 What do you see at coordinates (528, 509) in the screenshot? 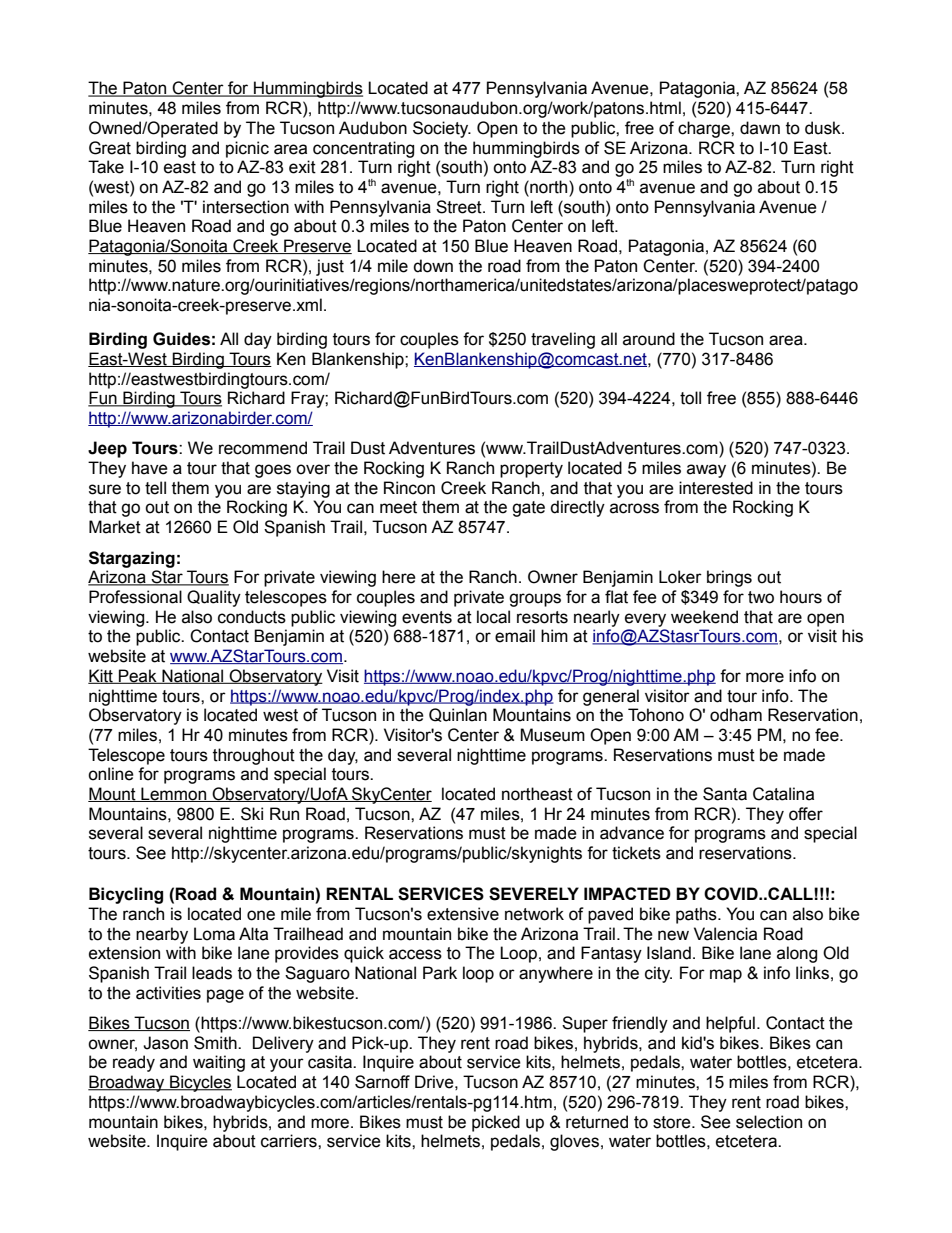
I see `gate` at bounding box center [528, 509].
